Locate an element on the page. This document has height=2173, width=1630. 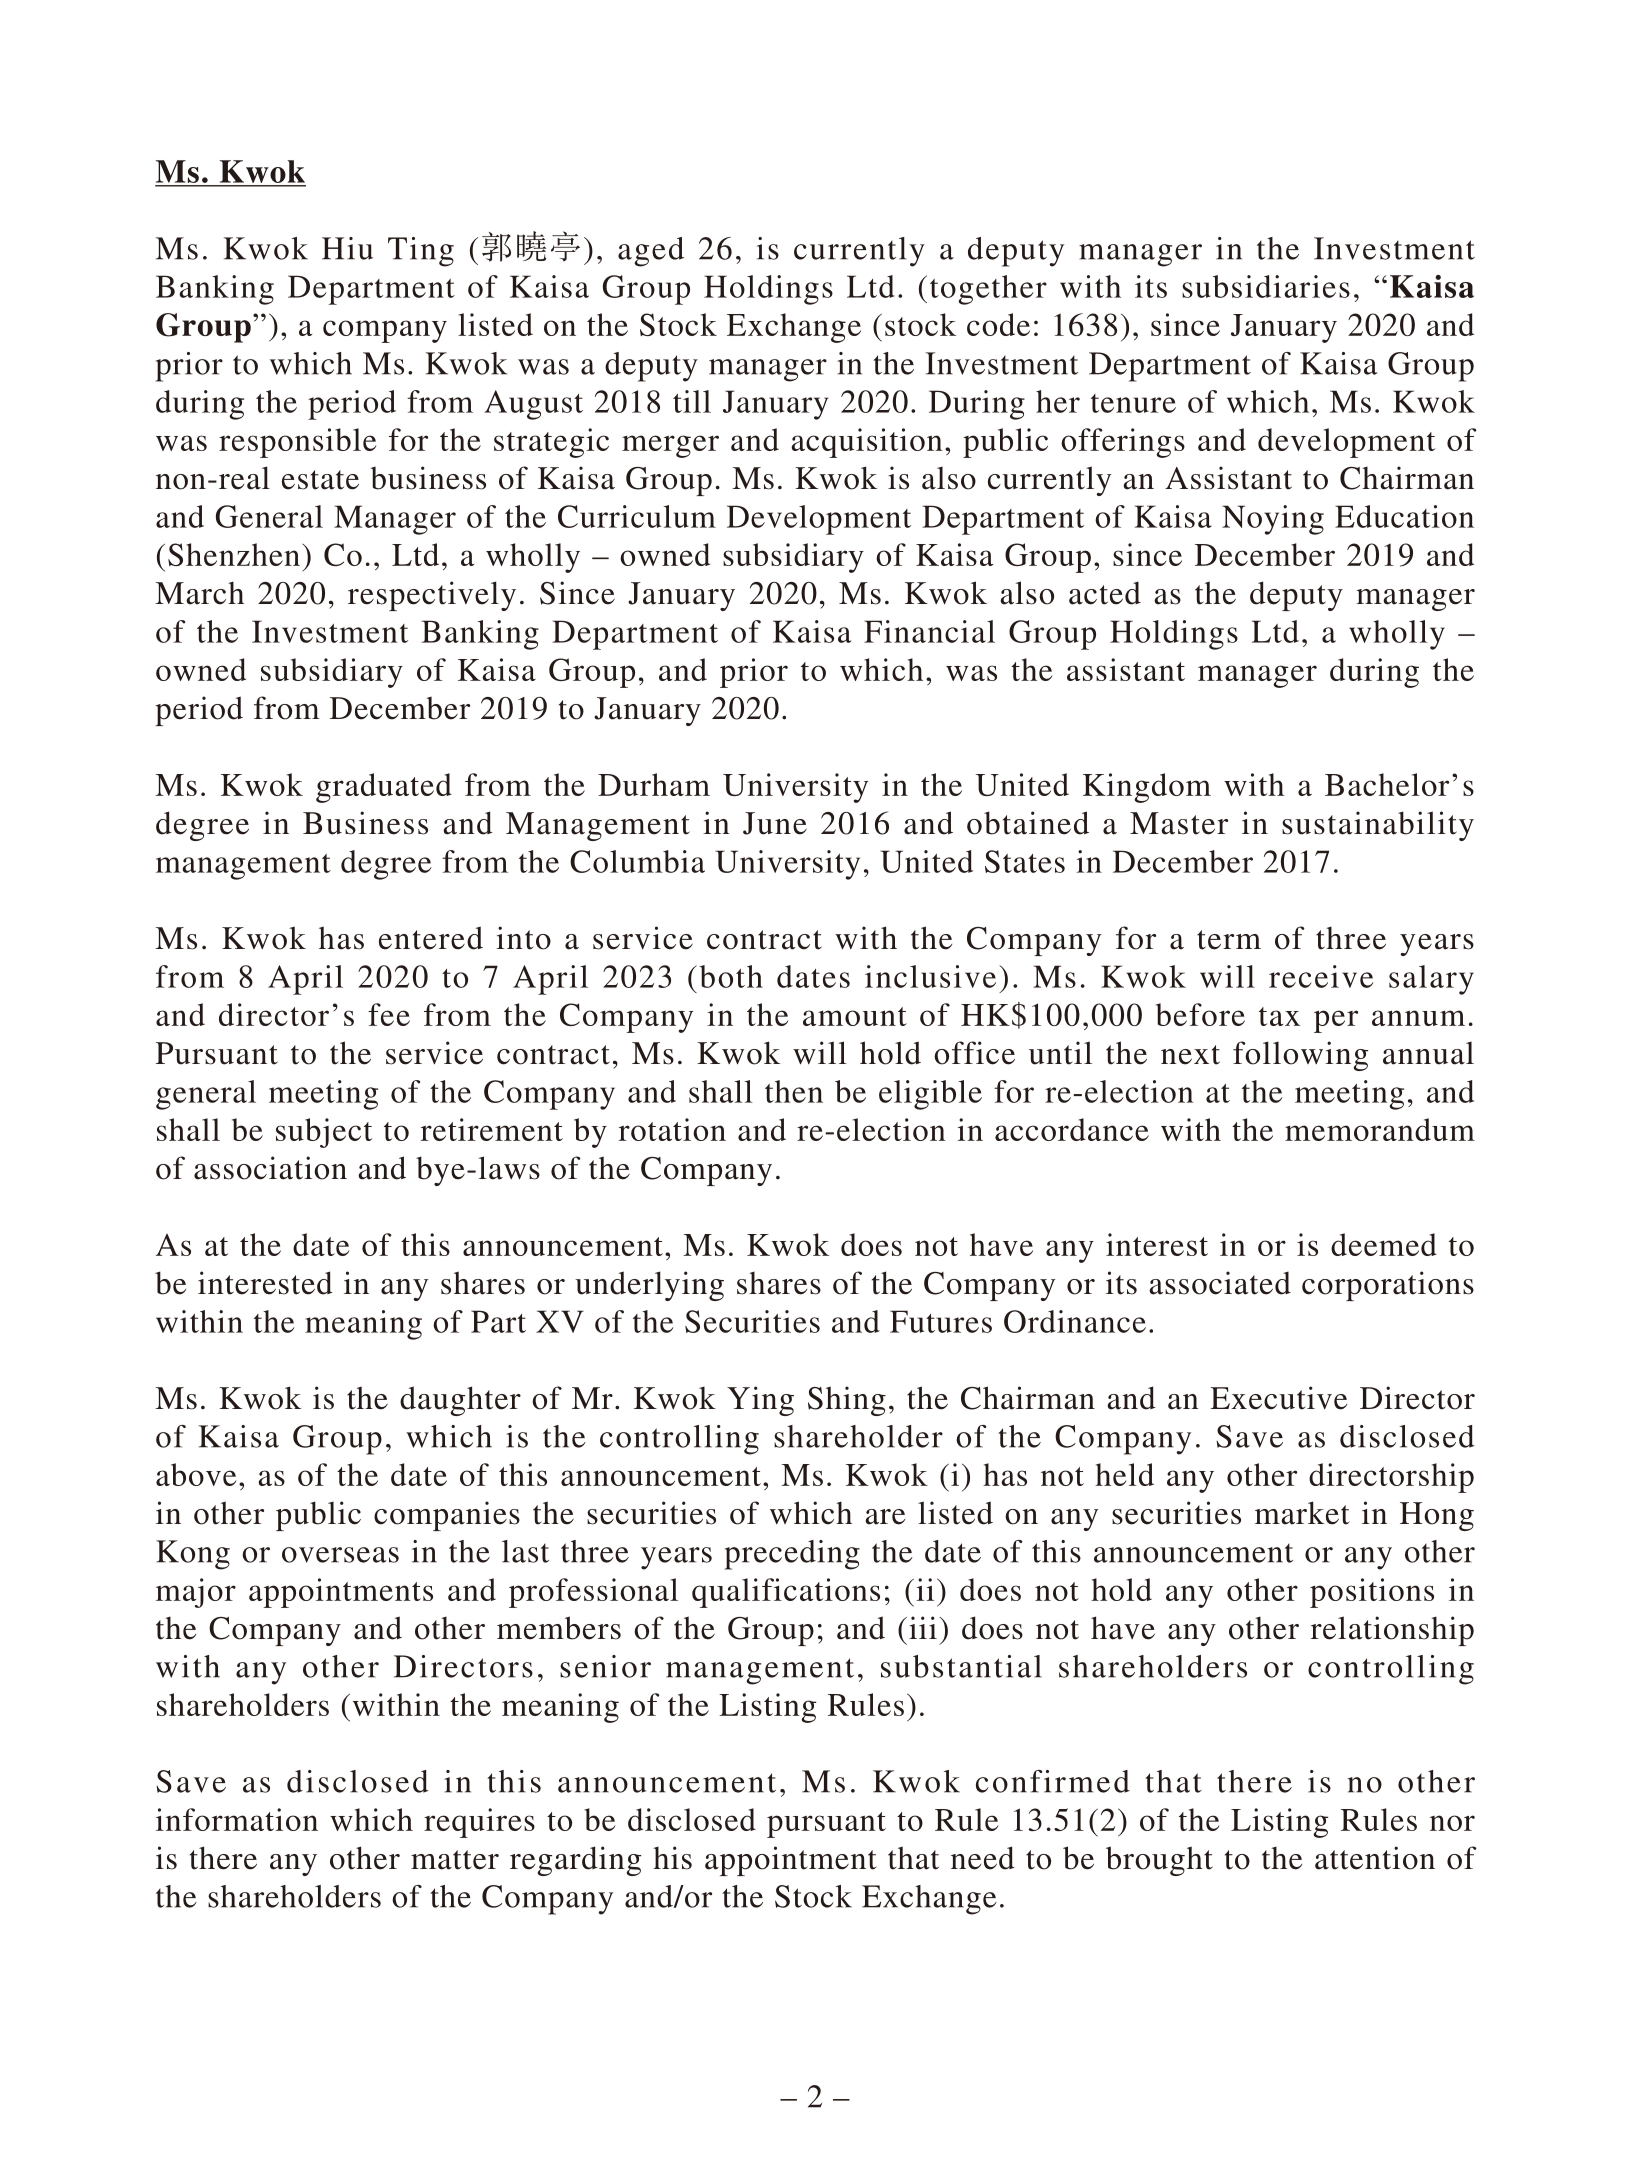
information is located at coordinates (237, 1819).
